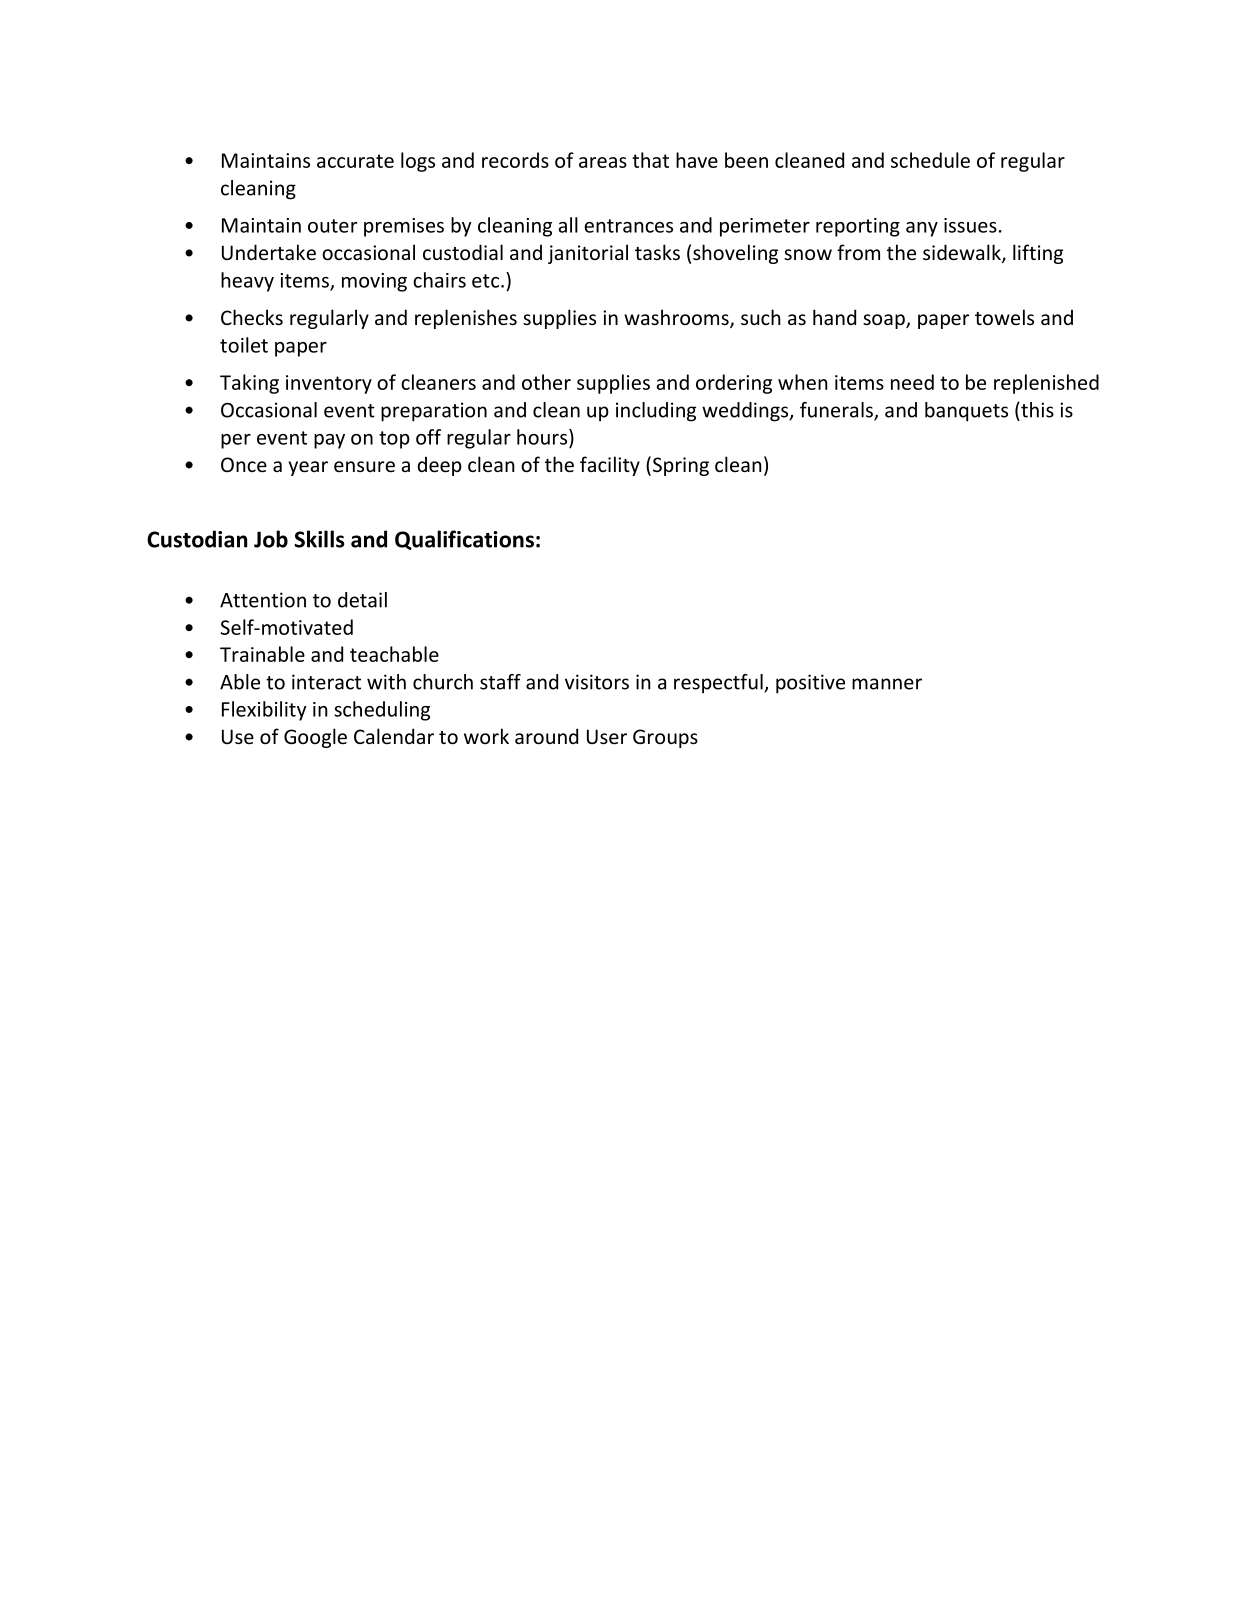 The height and width of the image is (1614, 1247). I want to click on areas, so click(603, 162).
